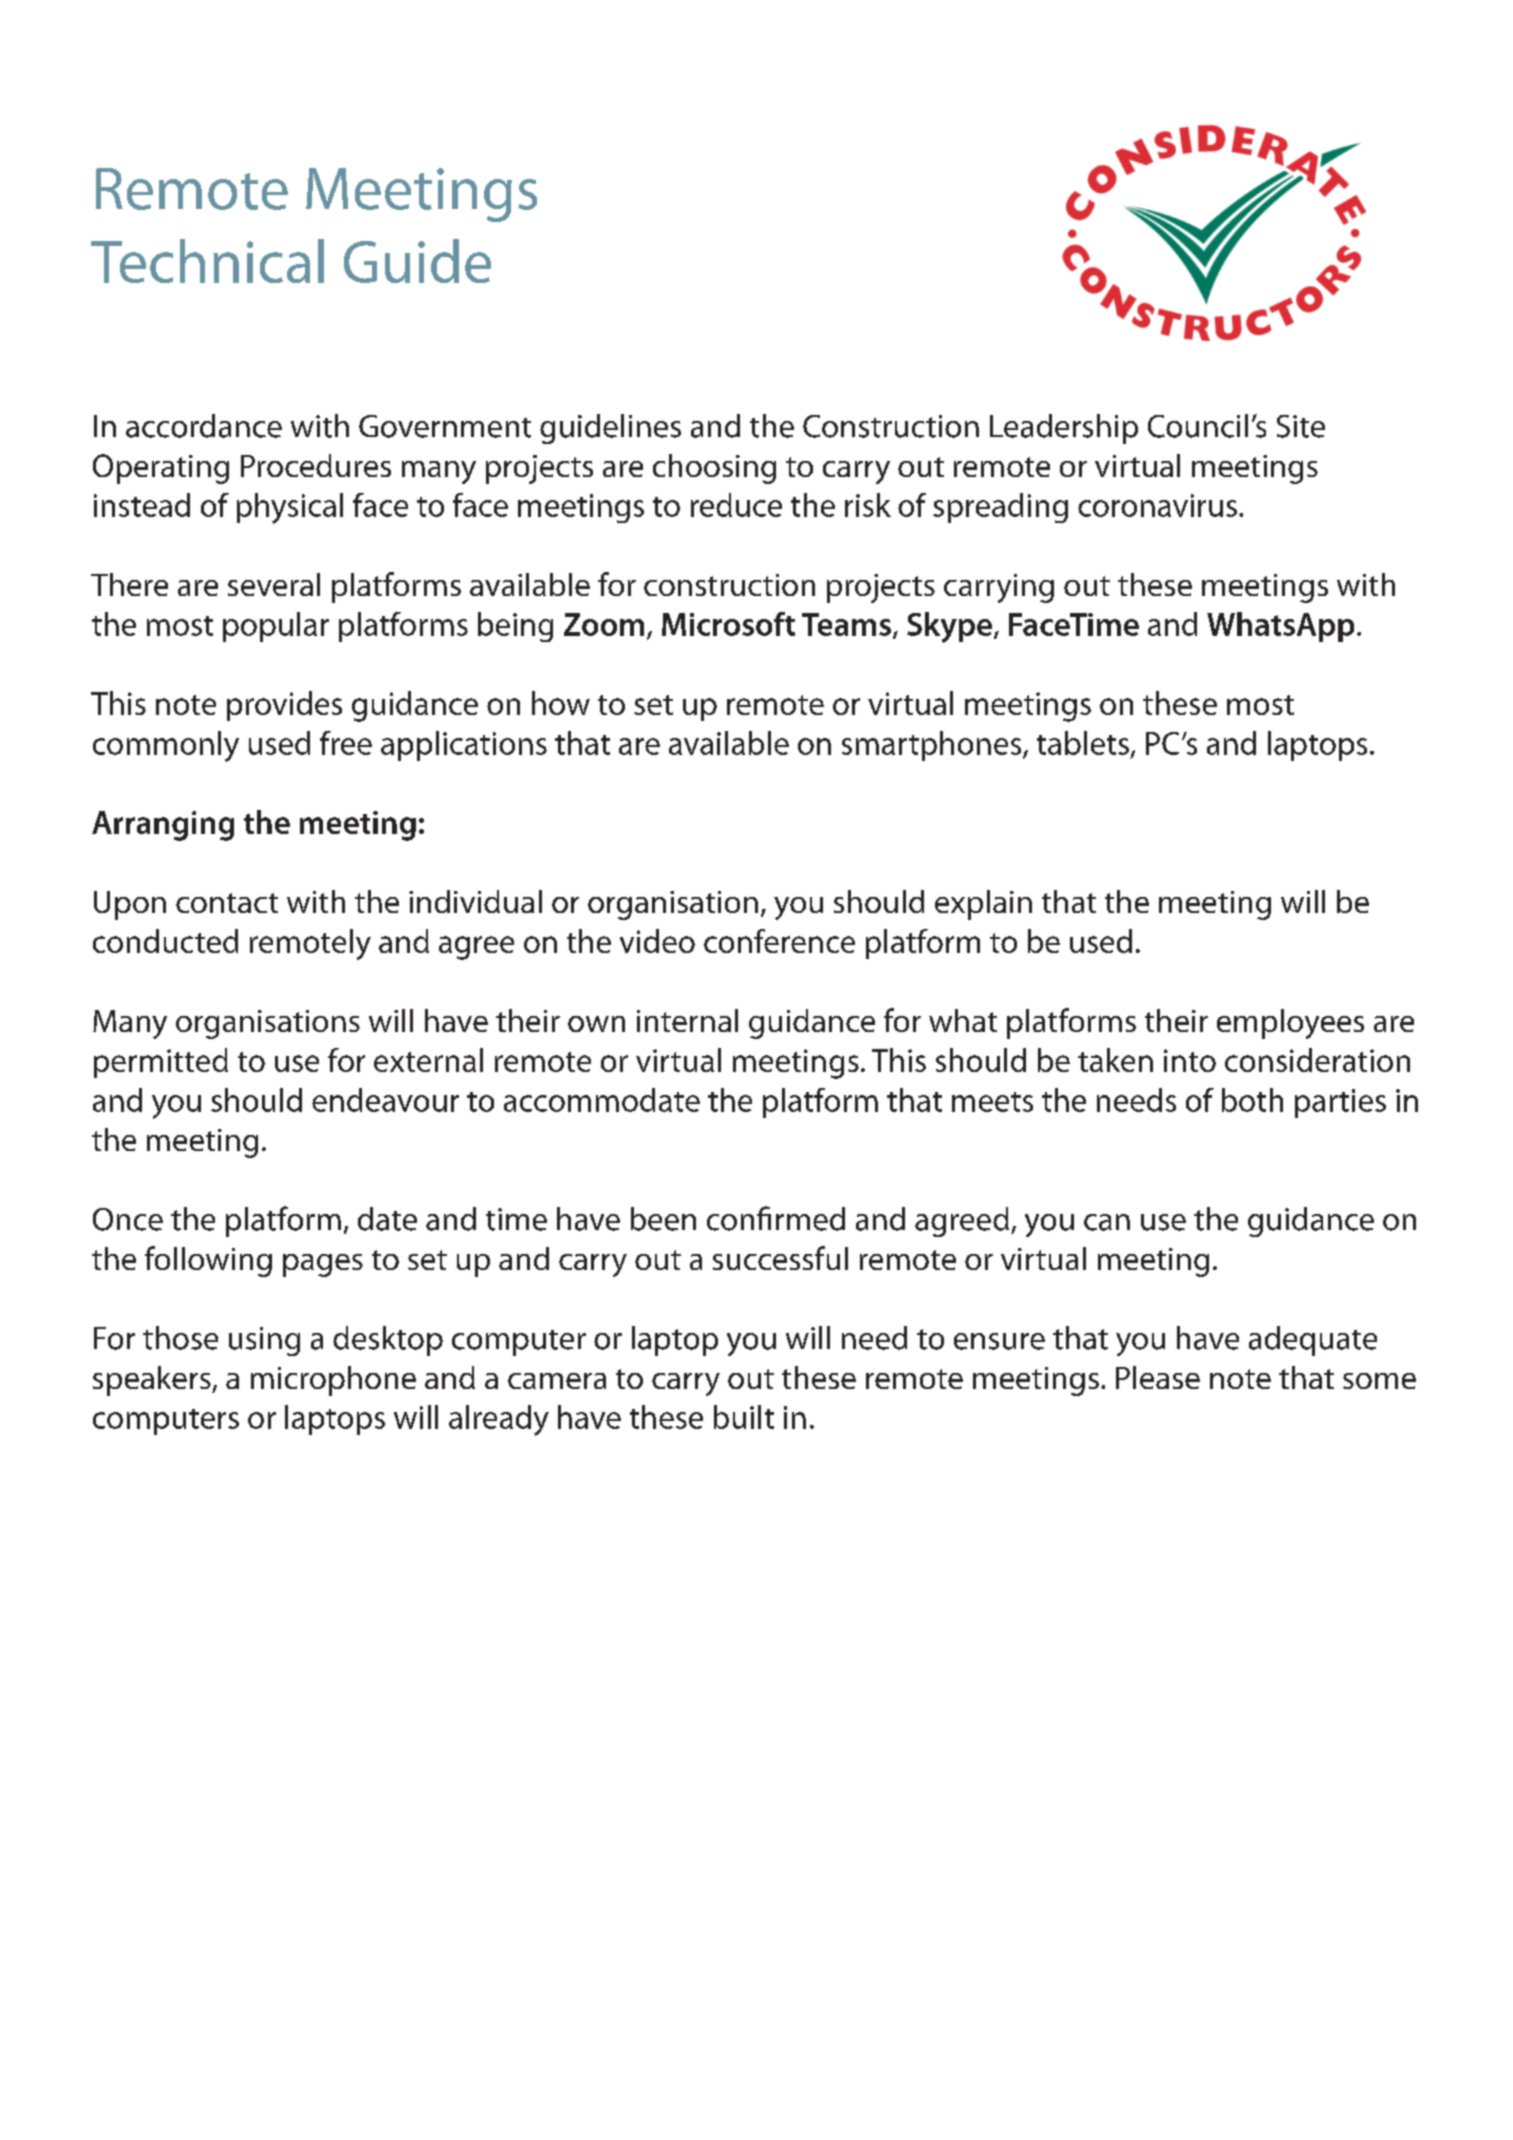  I want to click on endeavour, so click(385, 1100).
